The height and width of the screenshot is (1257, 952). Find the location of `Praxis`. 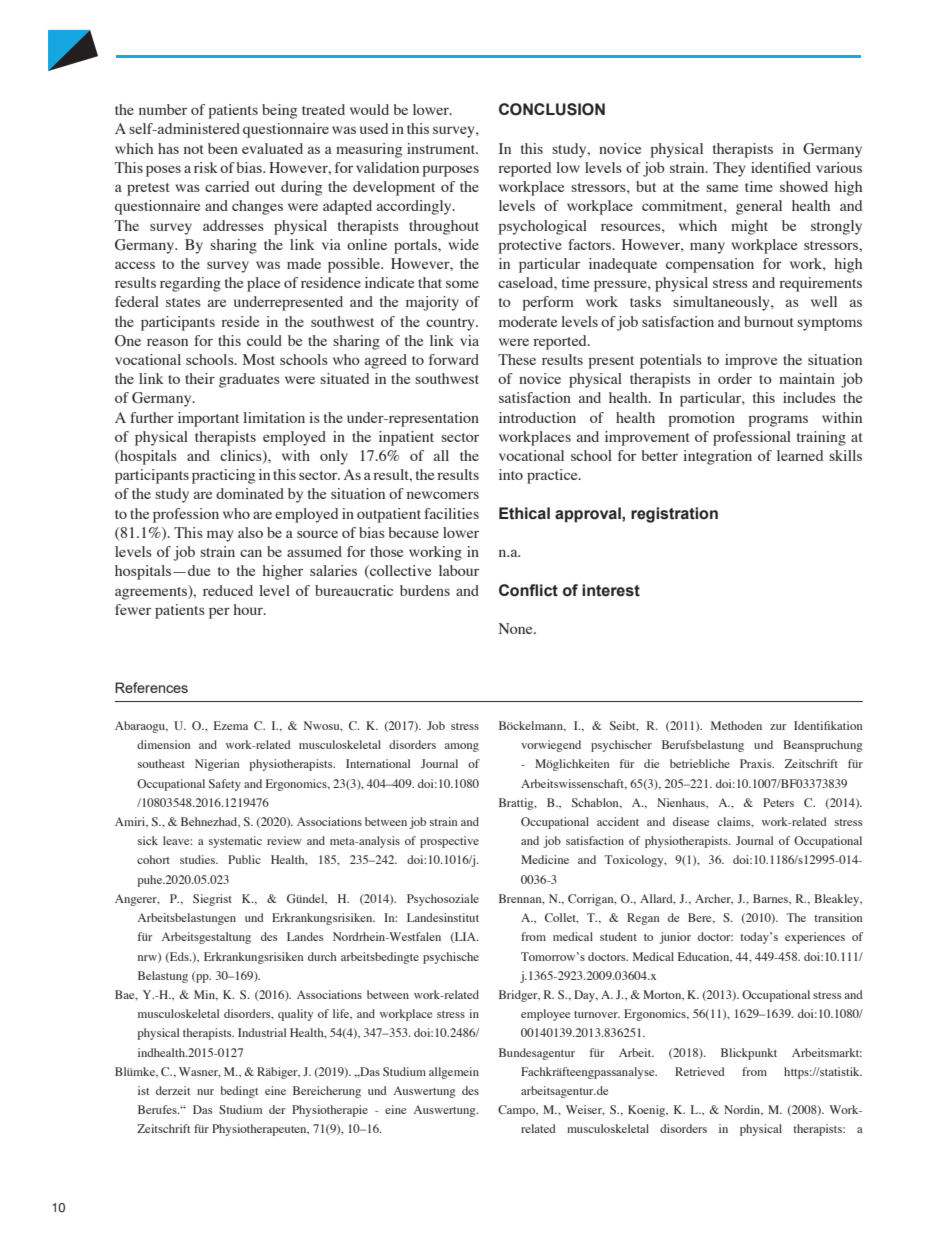

Praxis is located at coordinates (757, 763).
